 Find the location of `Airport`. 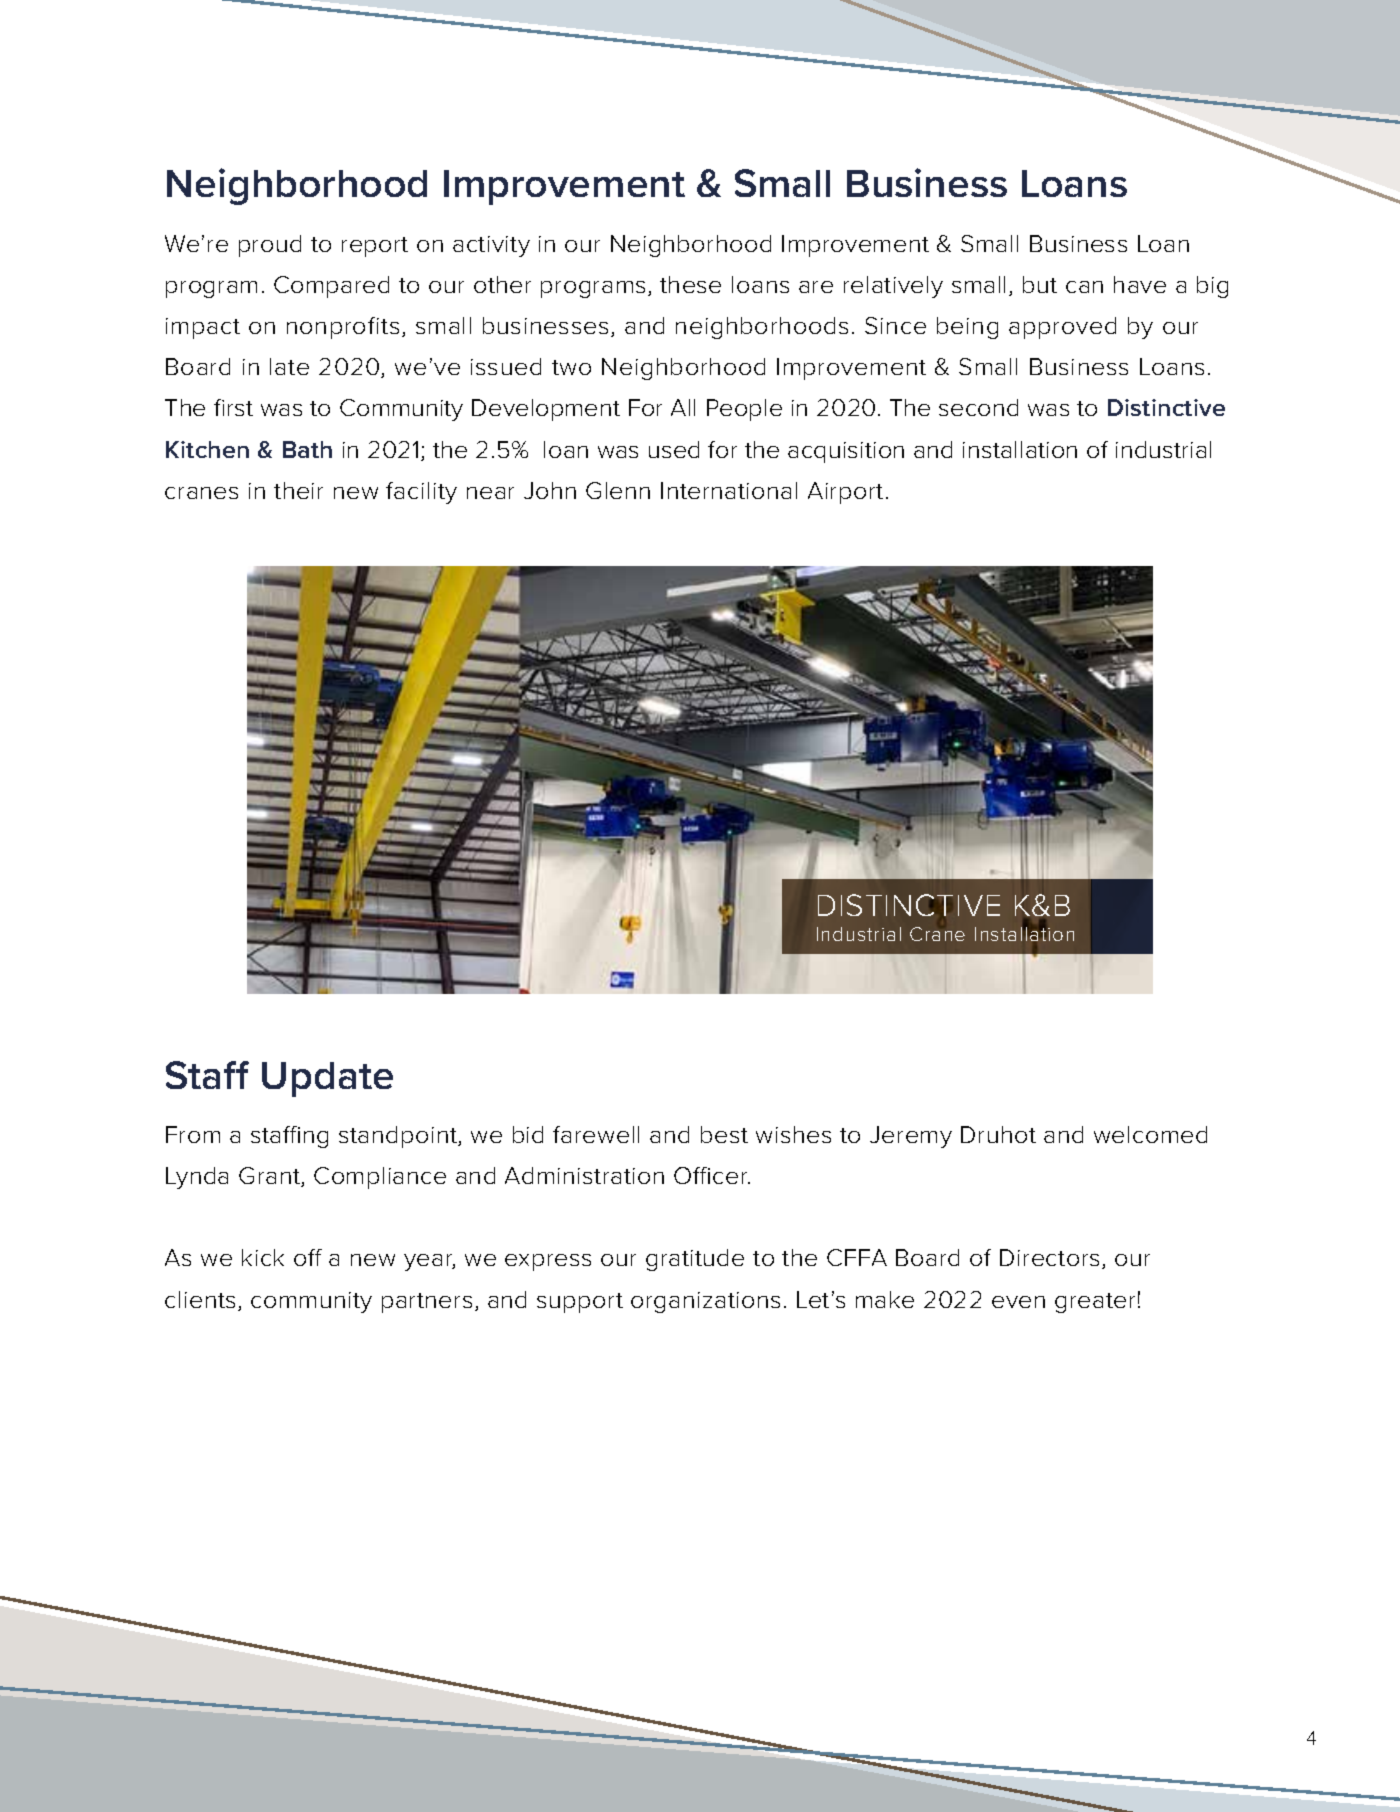

Airport is located at coordinates (845, 493).
